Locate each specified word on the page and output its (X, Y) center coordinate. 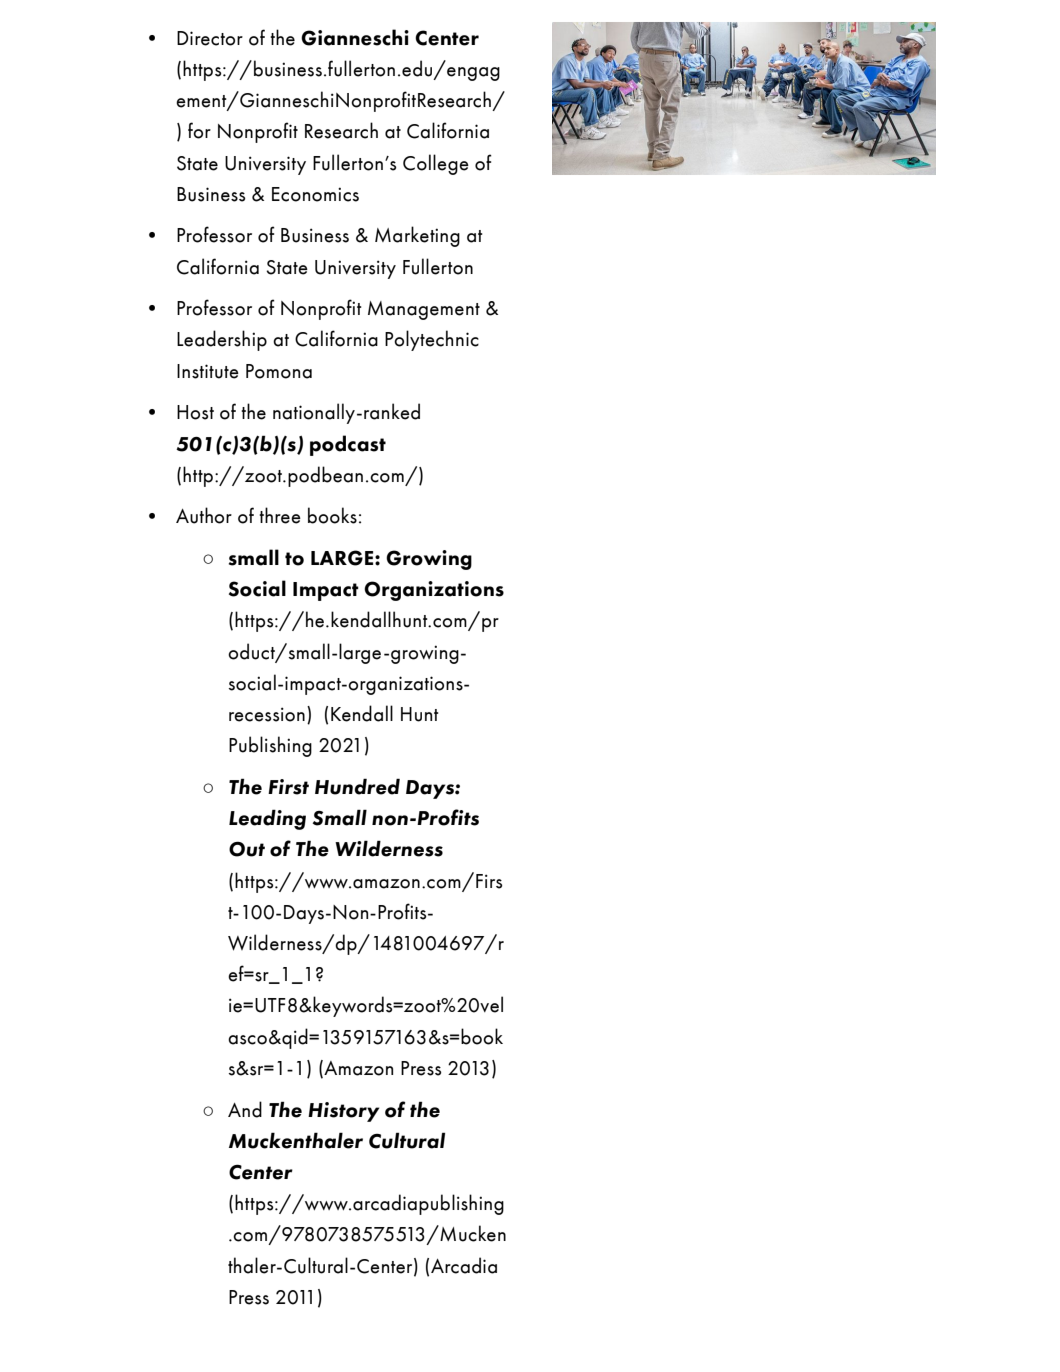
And (245, 1109)
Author (204, 515)
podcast (348, 445)
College (436, 164)
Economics (315, 194)
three (280, 515)
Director (210, 38)
